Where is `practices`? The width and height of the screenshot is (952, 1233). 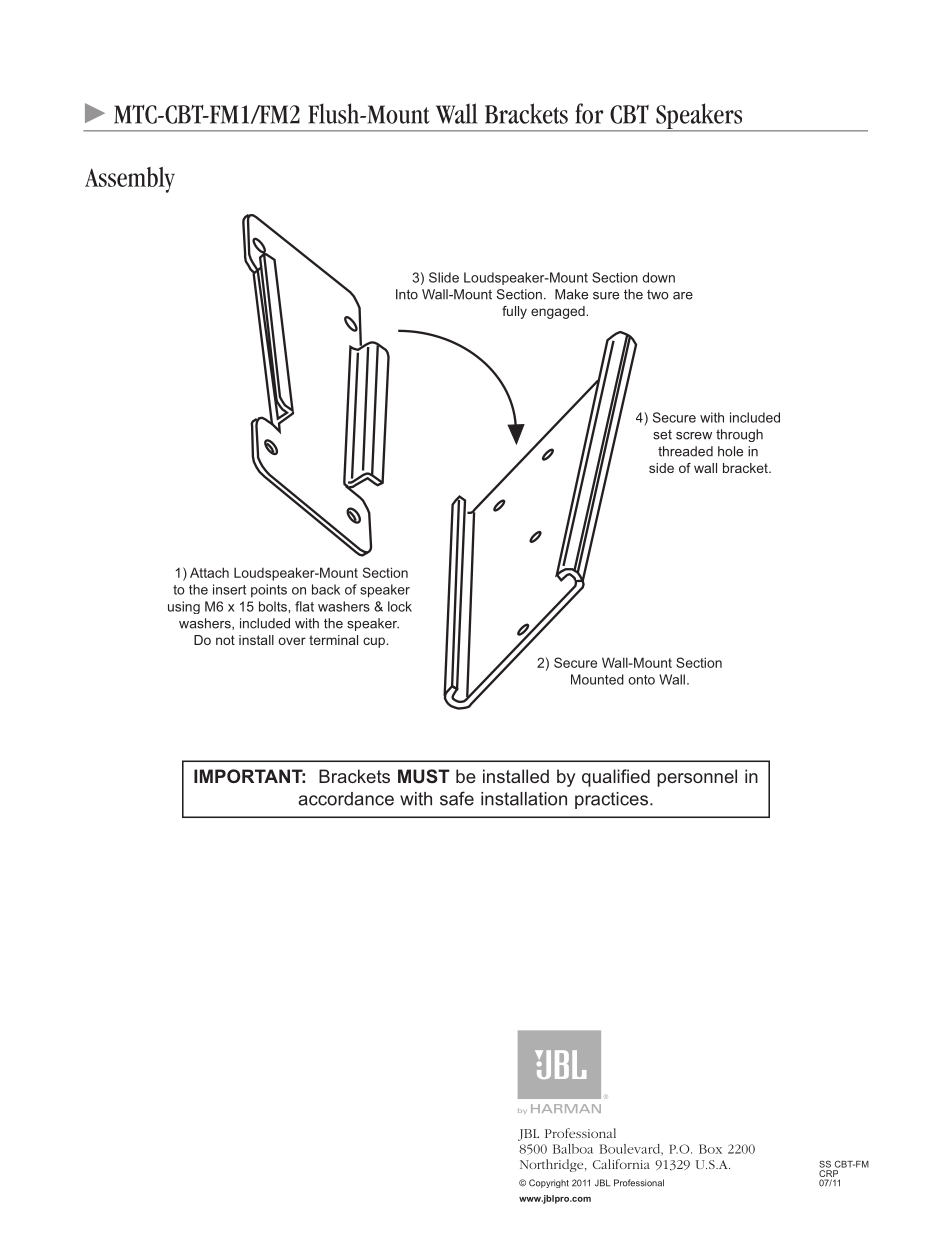
practices is located at coordinates (611, 800).
